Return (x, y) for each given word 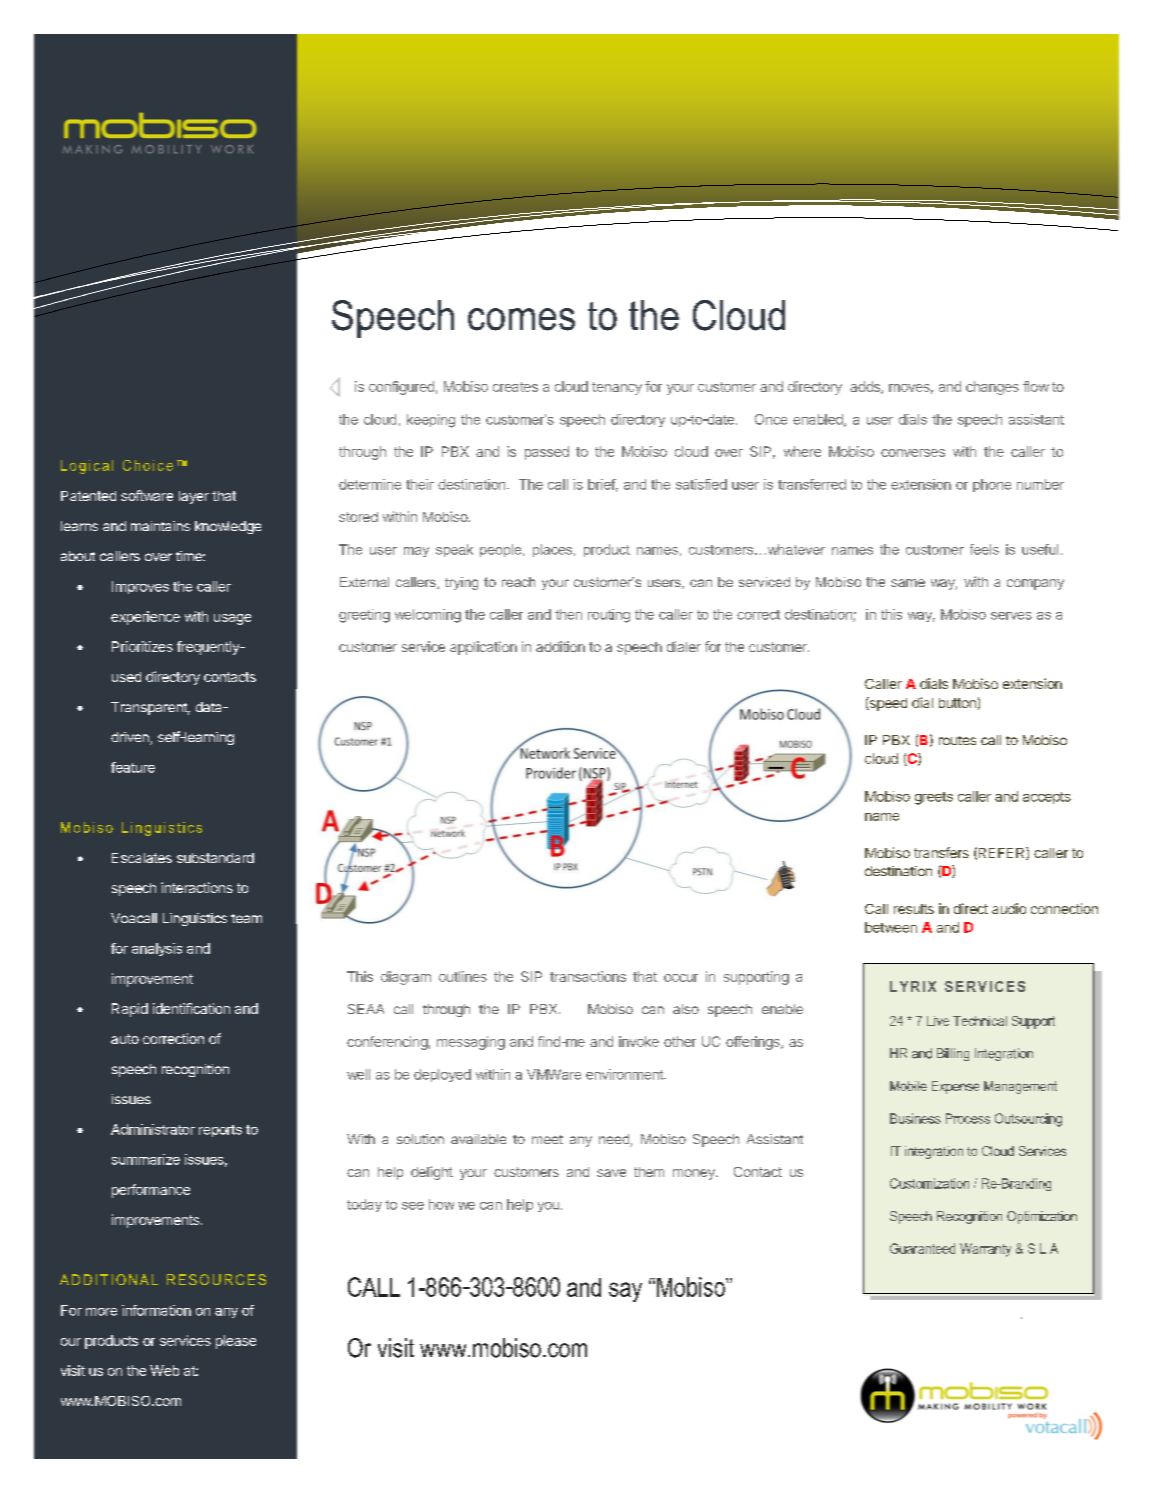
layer (194, 497)
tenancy (617, 388)
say (625, 1292)
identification (191, 1008)
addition (560, 646)
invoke (639, 1041)
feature (133, 767)
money (695, 1174)
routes (957, 740)
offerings (754, 1043)
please (236, 1342)
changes (992, 388)
